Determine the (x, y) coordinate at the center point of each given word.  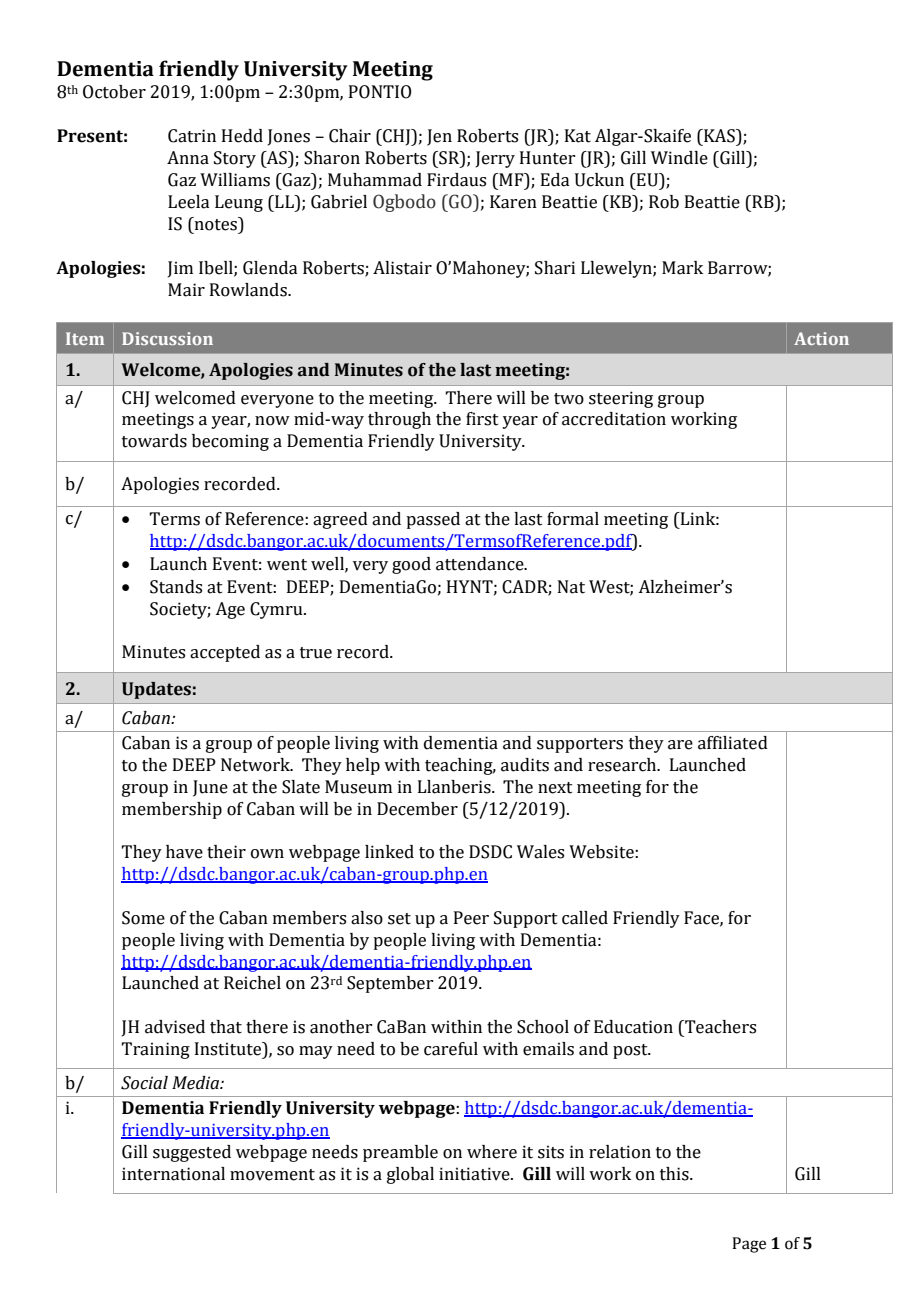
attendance (481, 564)
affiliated (733, 743)
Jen (439, 137)
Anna (188, 158)
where (492, 1152)
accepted (225, 653)
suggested (192, 1153)
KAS (719, 136)
